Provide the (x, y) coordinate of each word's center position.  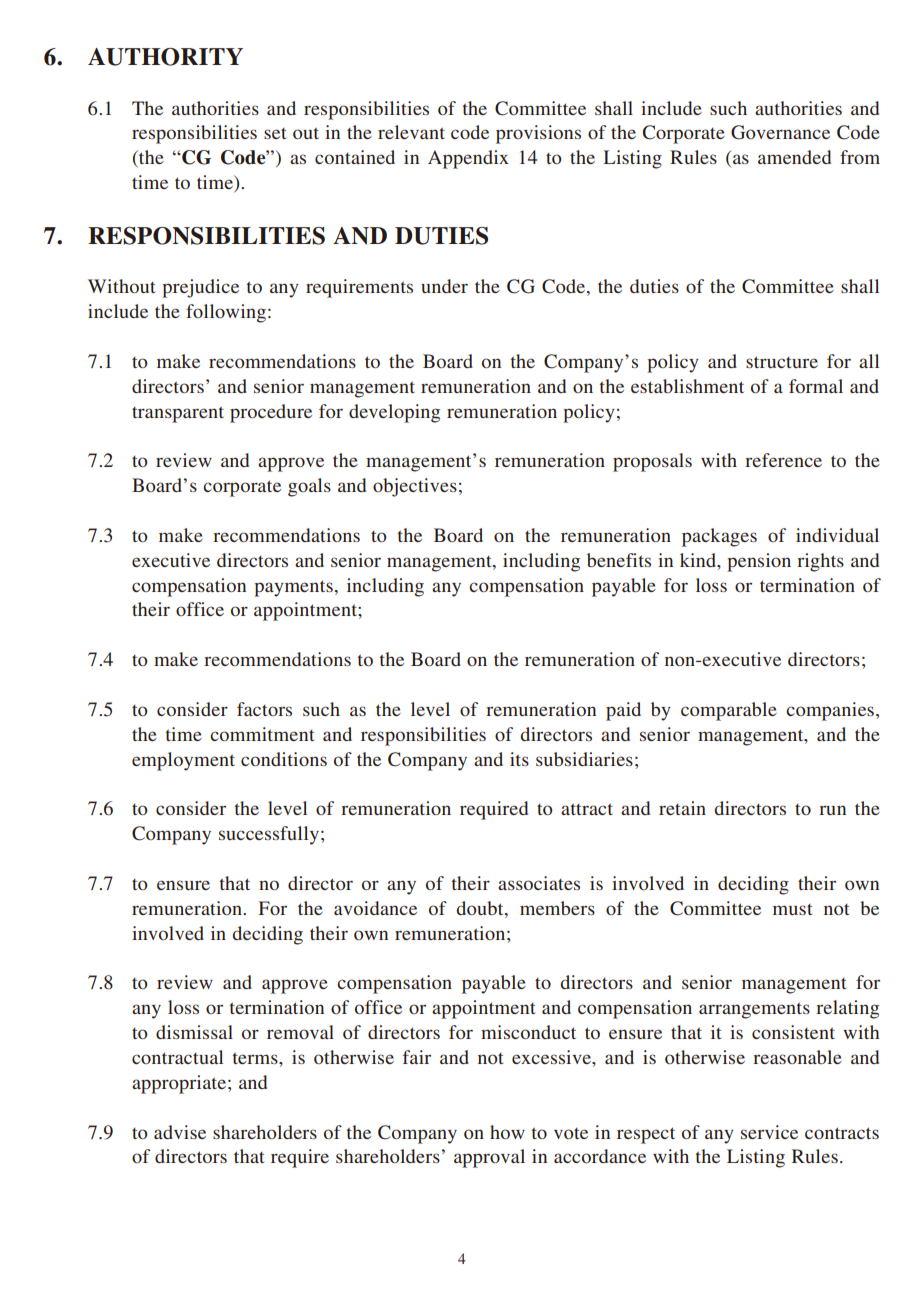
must (792, 909)
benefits (619, 560)
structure (782, 362)
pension (759, 562)
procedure (271, 413)
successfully (269, 835)
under (444, 286)
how (507, 1132)
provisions (538, 134)
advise (180, 1132)
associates (539, 883)
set (275, 133)
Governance (780, 132)
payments (293, 588)
